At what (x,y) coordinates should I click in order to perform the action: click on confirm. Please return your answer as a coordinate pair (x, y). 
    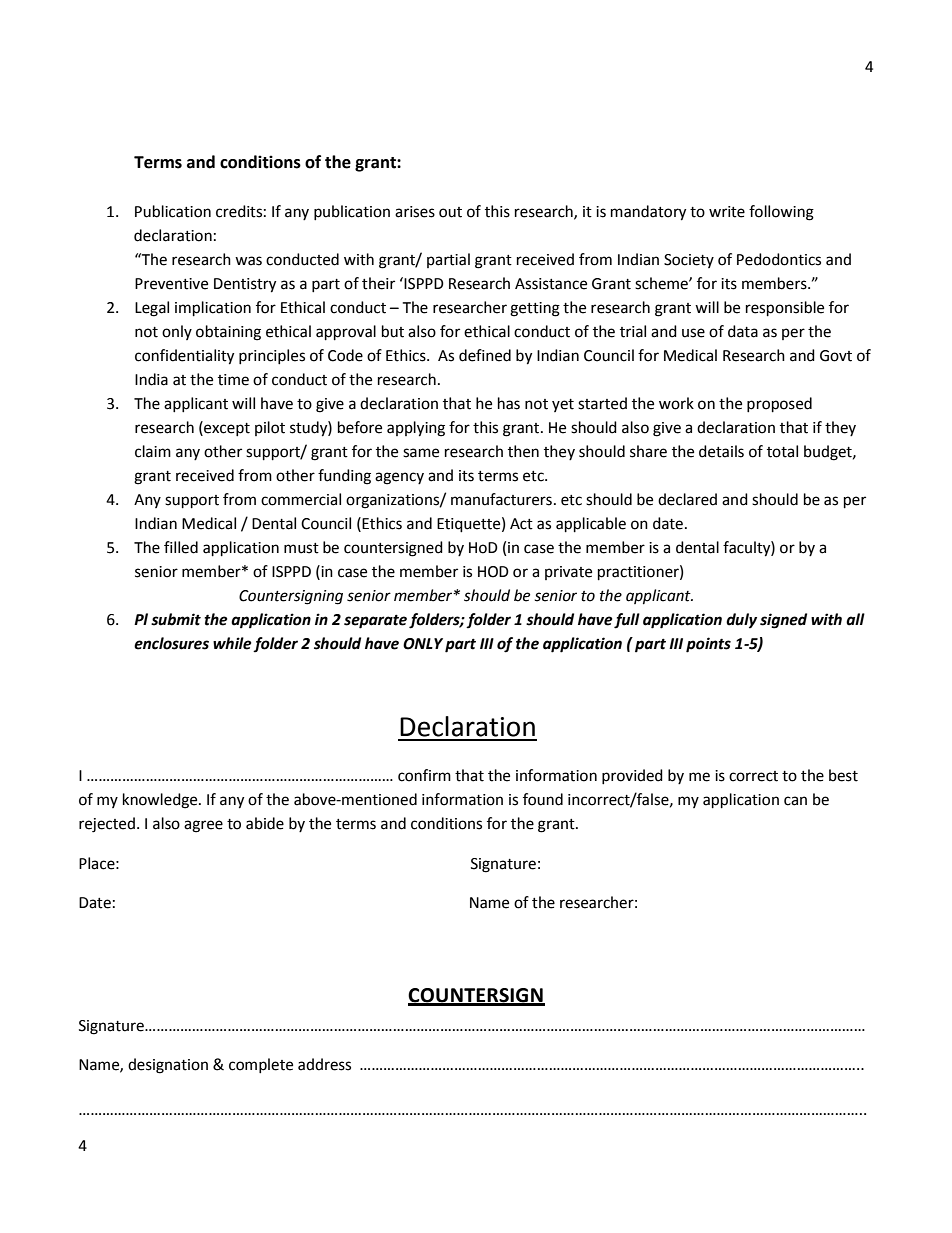
    Looking at the image, I should click on (424, 775).
